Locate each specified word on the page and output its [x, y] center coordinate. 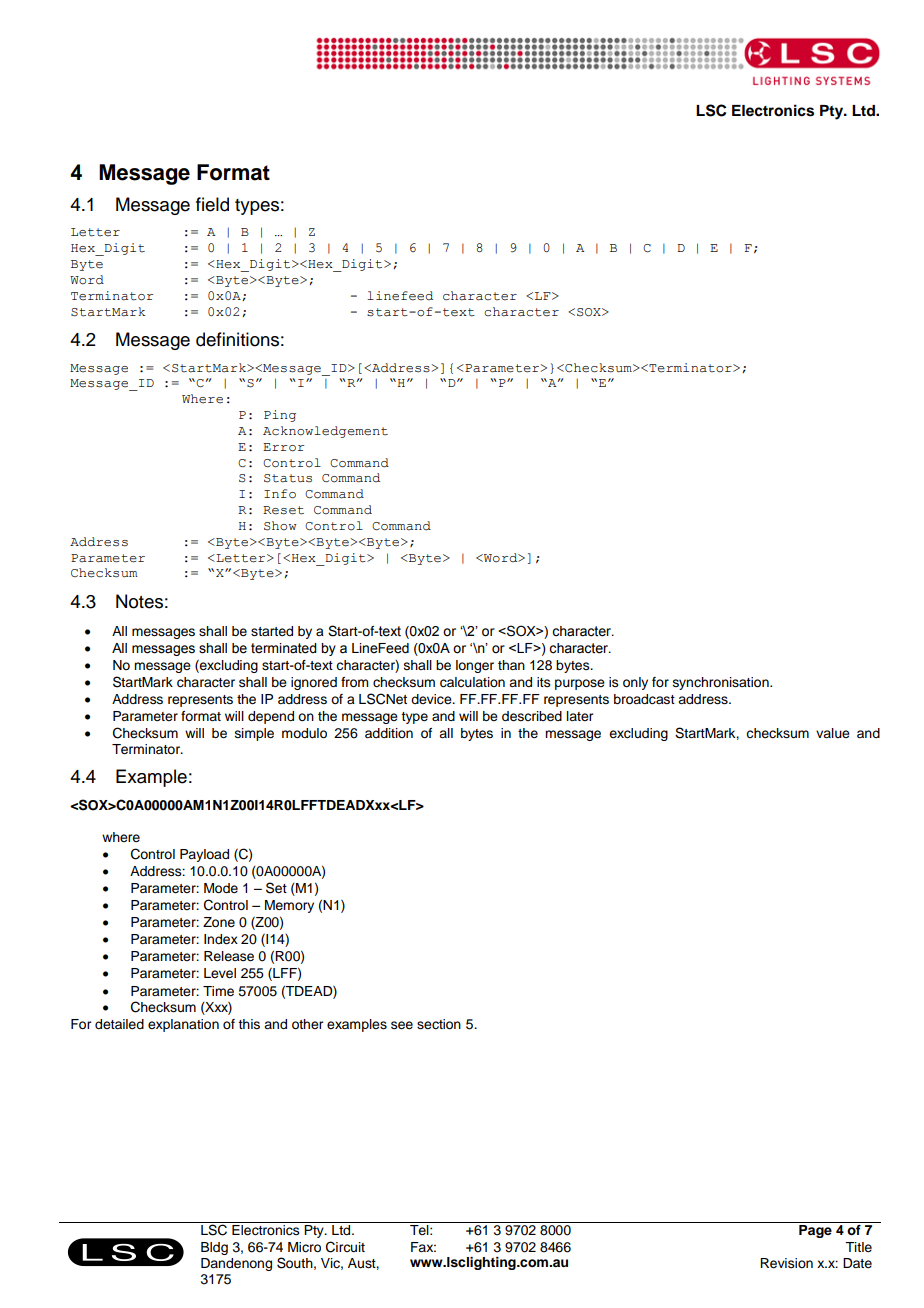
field [212, 204]
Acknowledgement [325, 432]
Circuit [345, 1247]
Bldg [214, 1248]
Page [815, 1231]
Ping [280, 416]
